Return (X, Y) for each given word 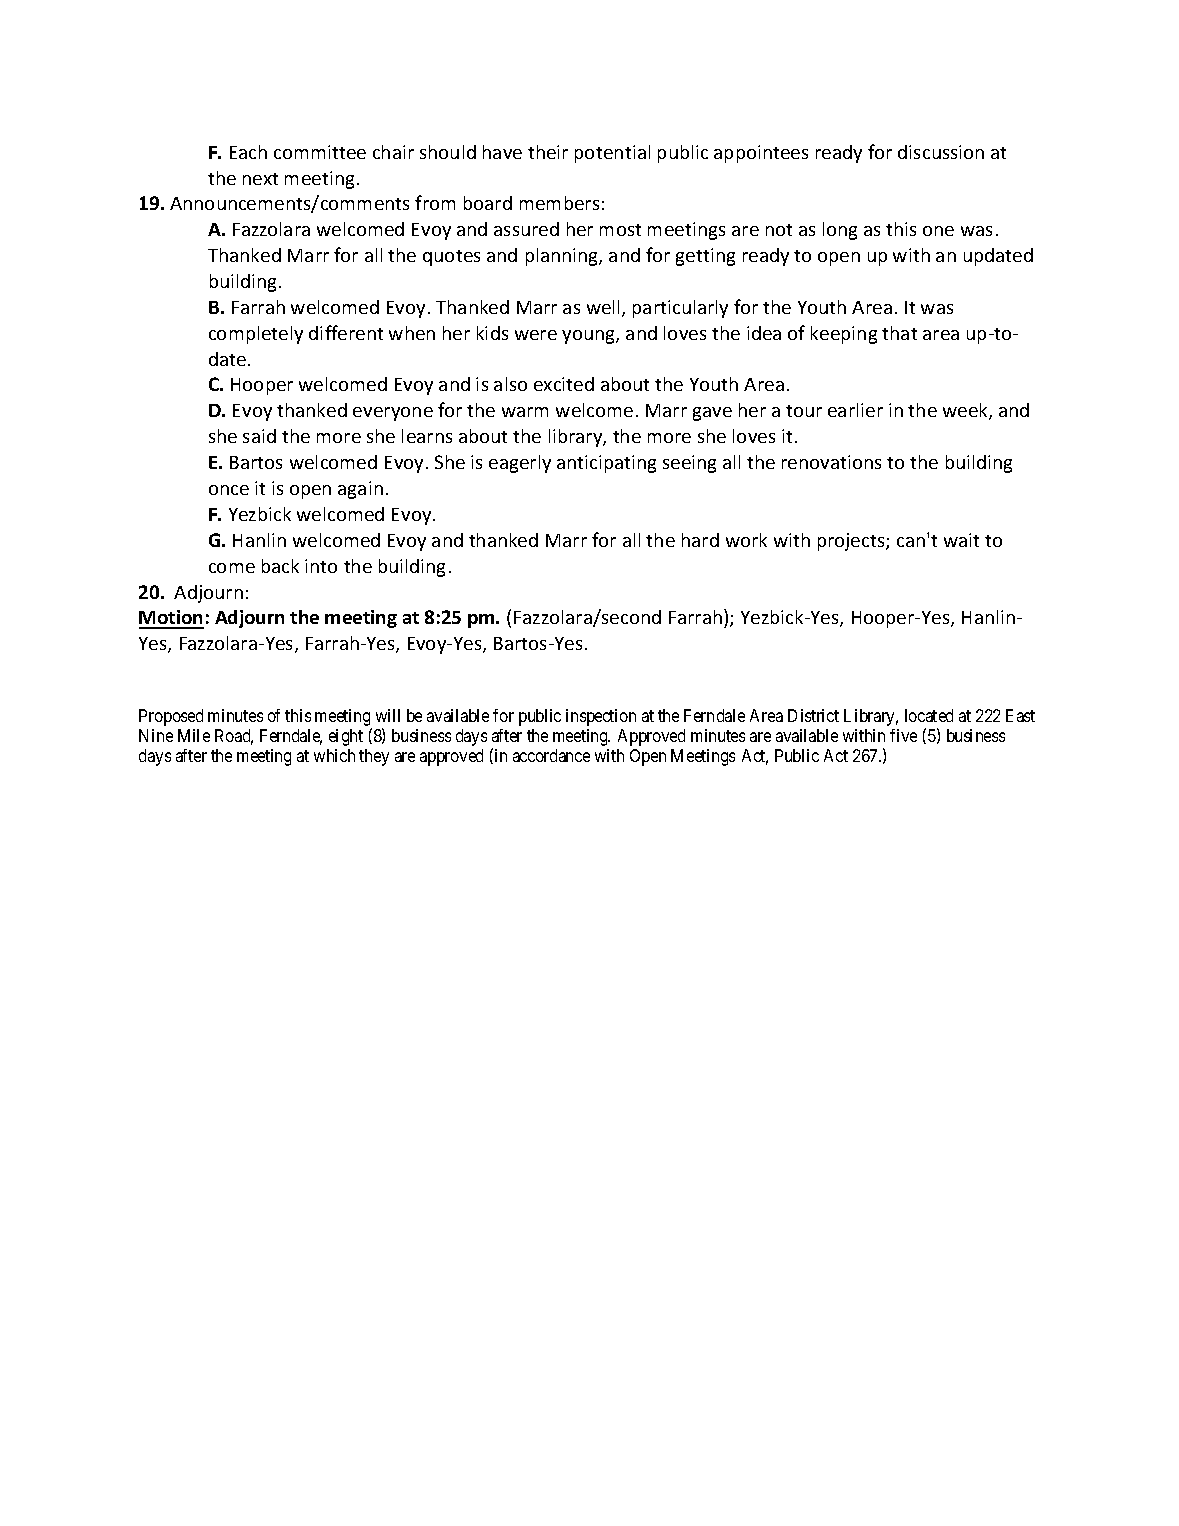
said (259, 436)
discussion (941, 152)
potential (612, 154)
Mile (194, 735)
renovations (831, 462)
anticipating (606, 464)
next (260, 179)
